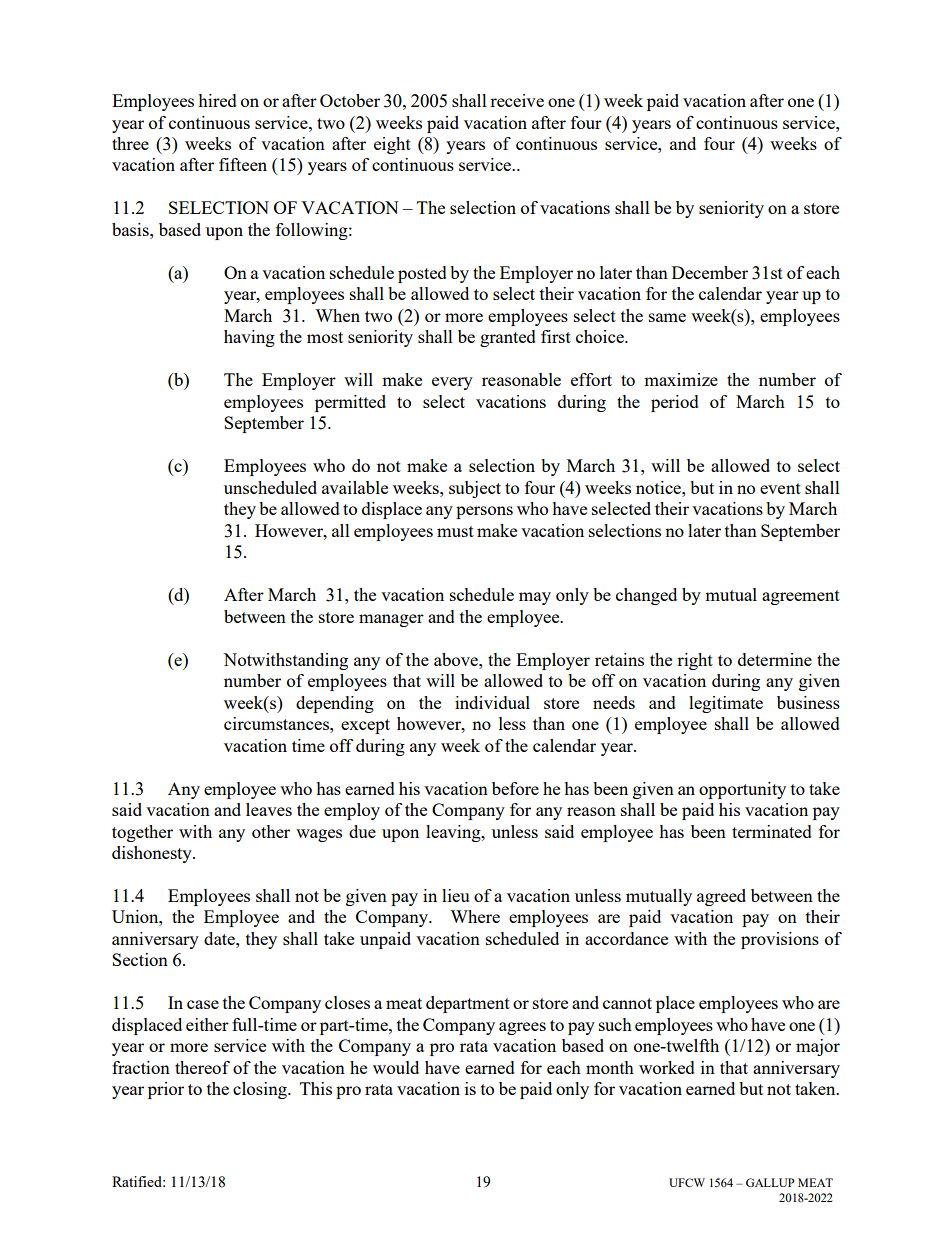  I want to click on above, so click(457, 659).
